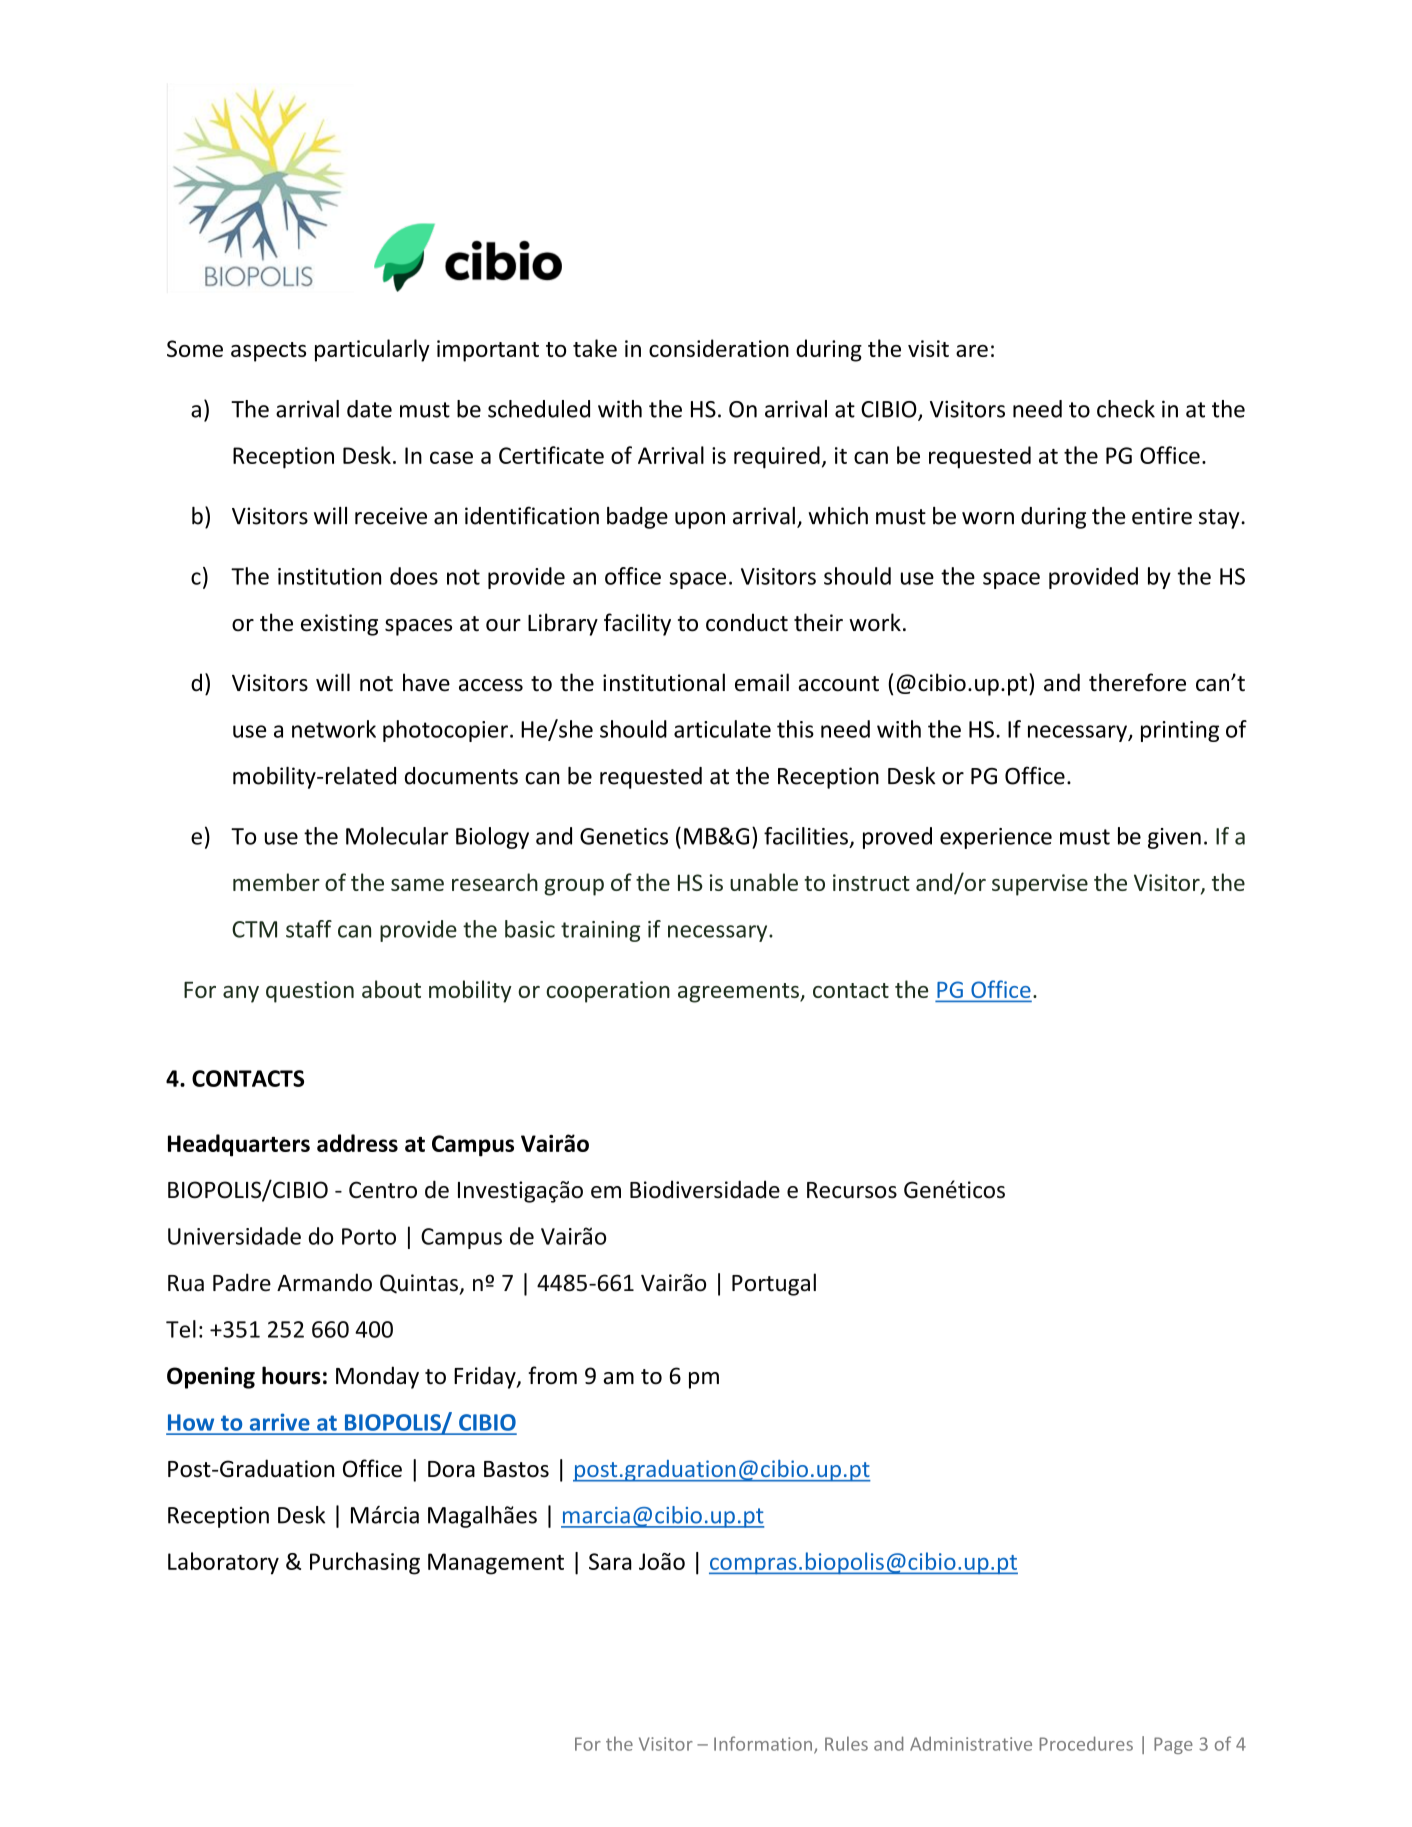 The image size is (1412, 1827). What do you see at coordinates (1040, 885) in the screenshot?
I see `supervise` at bounding box center [1040, 885].
